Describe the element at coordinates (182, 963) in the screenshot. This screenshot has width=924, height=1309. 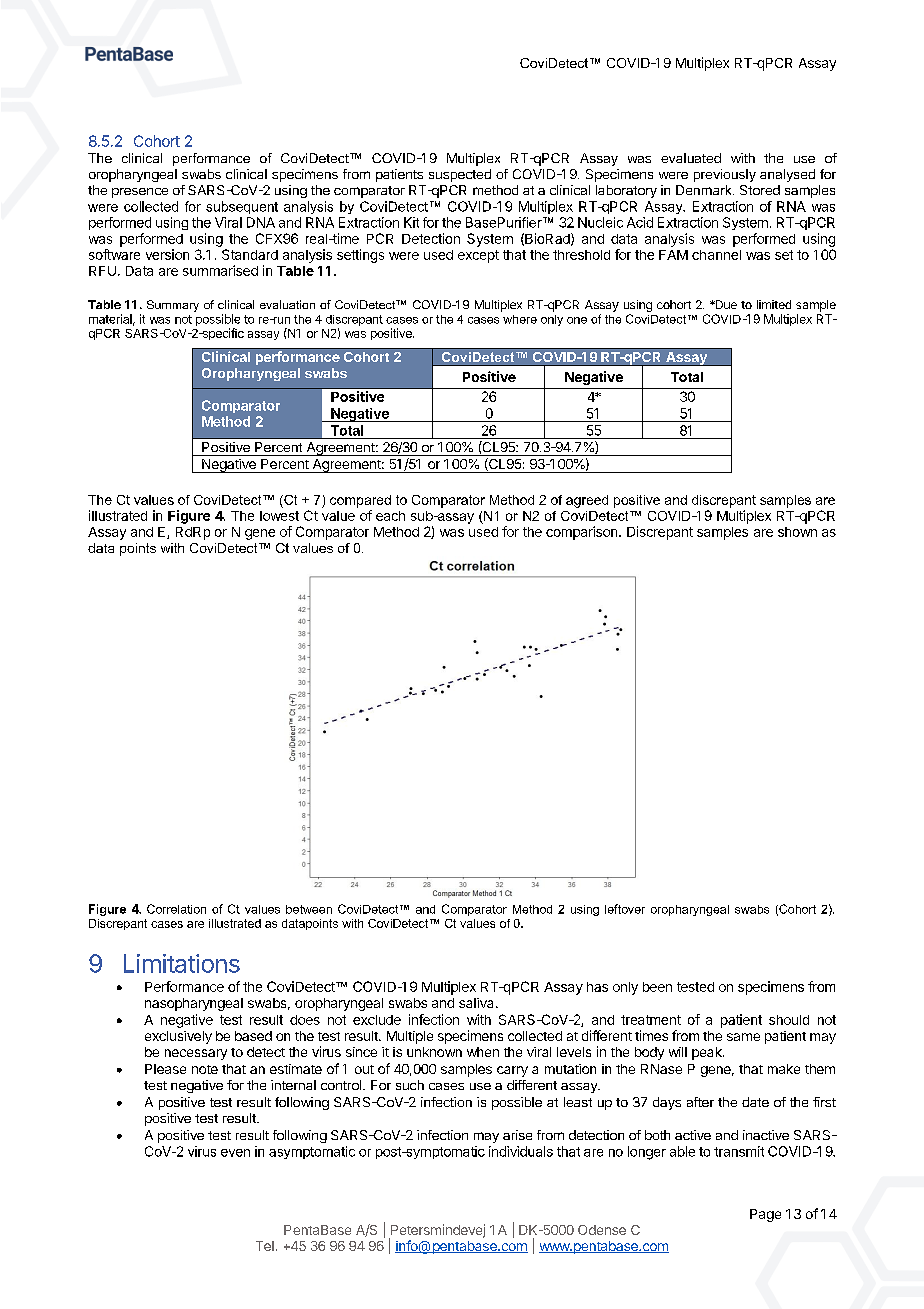
I see `Limitations` at that location.
